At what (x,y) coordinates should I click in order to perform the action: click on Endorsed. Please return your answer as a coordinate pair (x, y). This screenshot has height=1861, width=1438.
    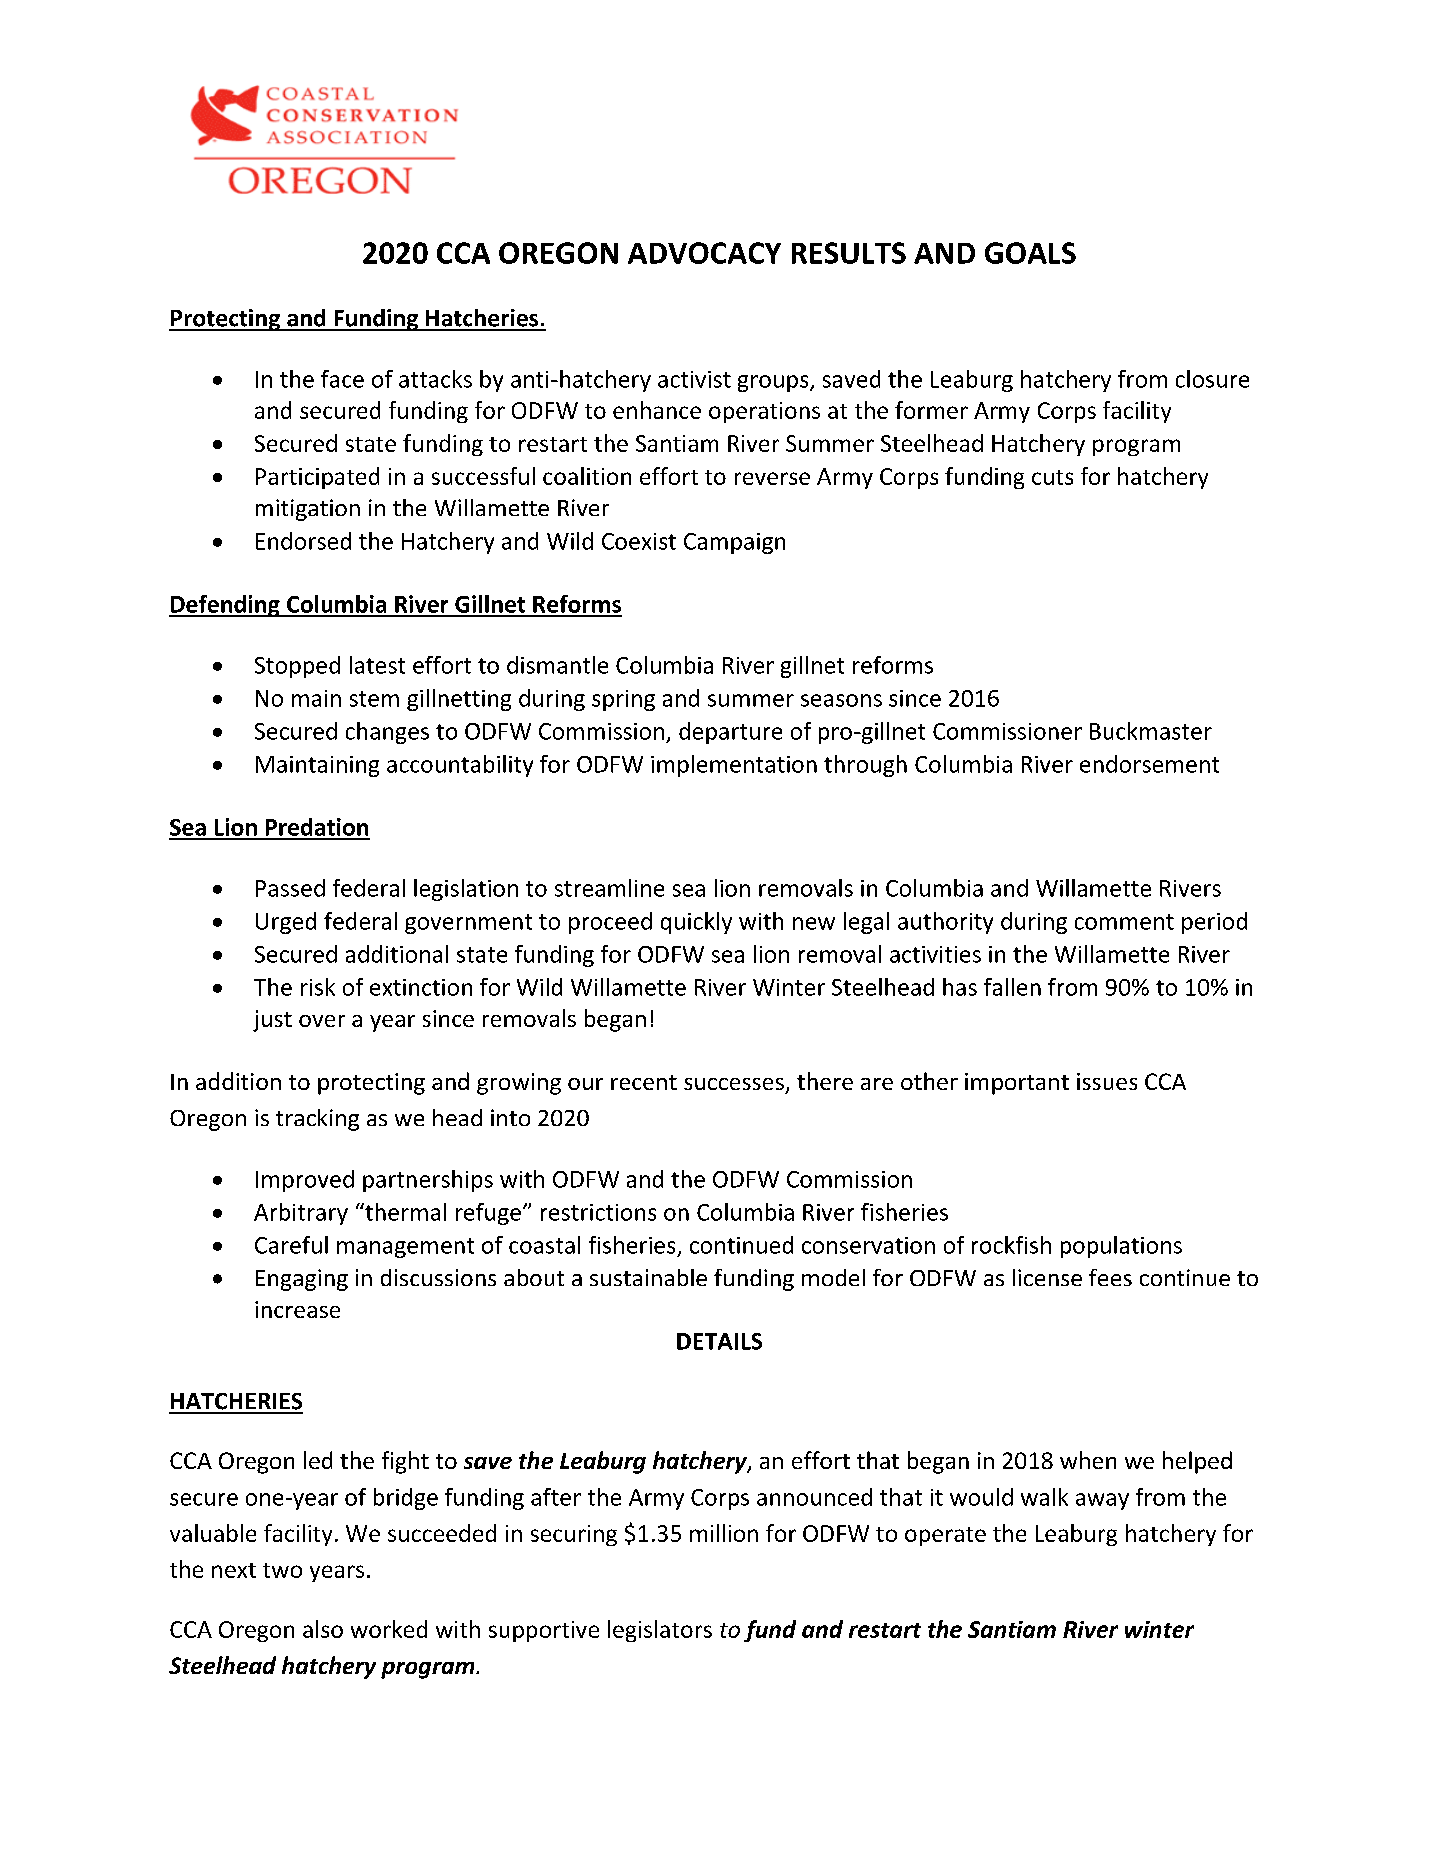
    Looking at the image, I should click on (303, 541).
